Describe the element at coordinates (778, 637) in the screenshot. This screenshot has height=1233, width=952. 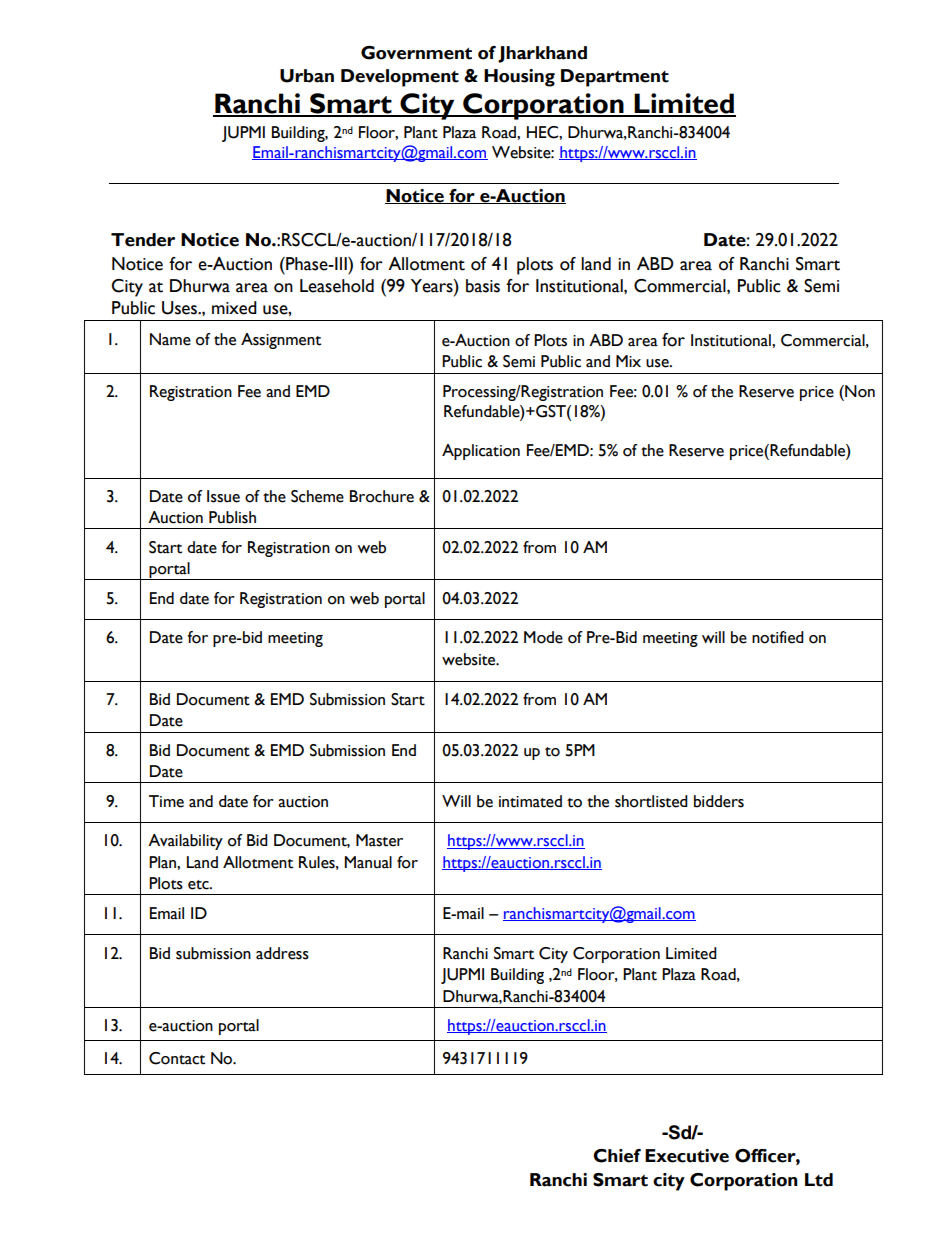
I see `notified` at that location.
